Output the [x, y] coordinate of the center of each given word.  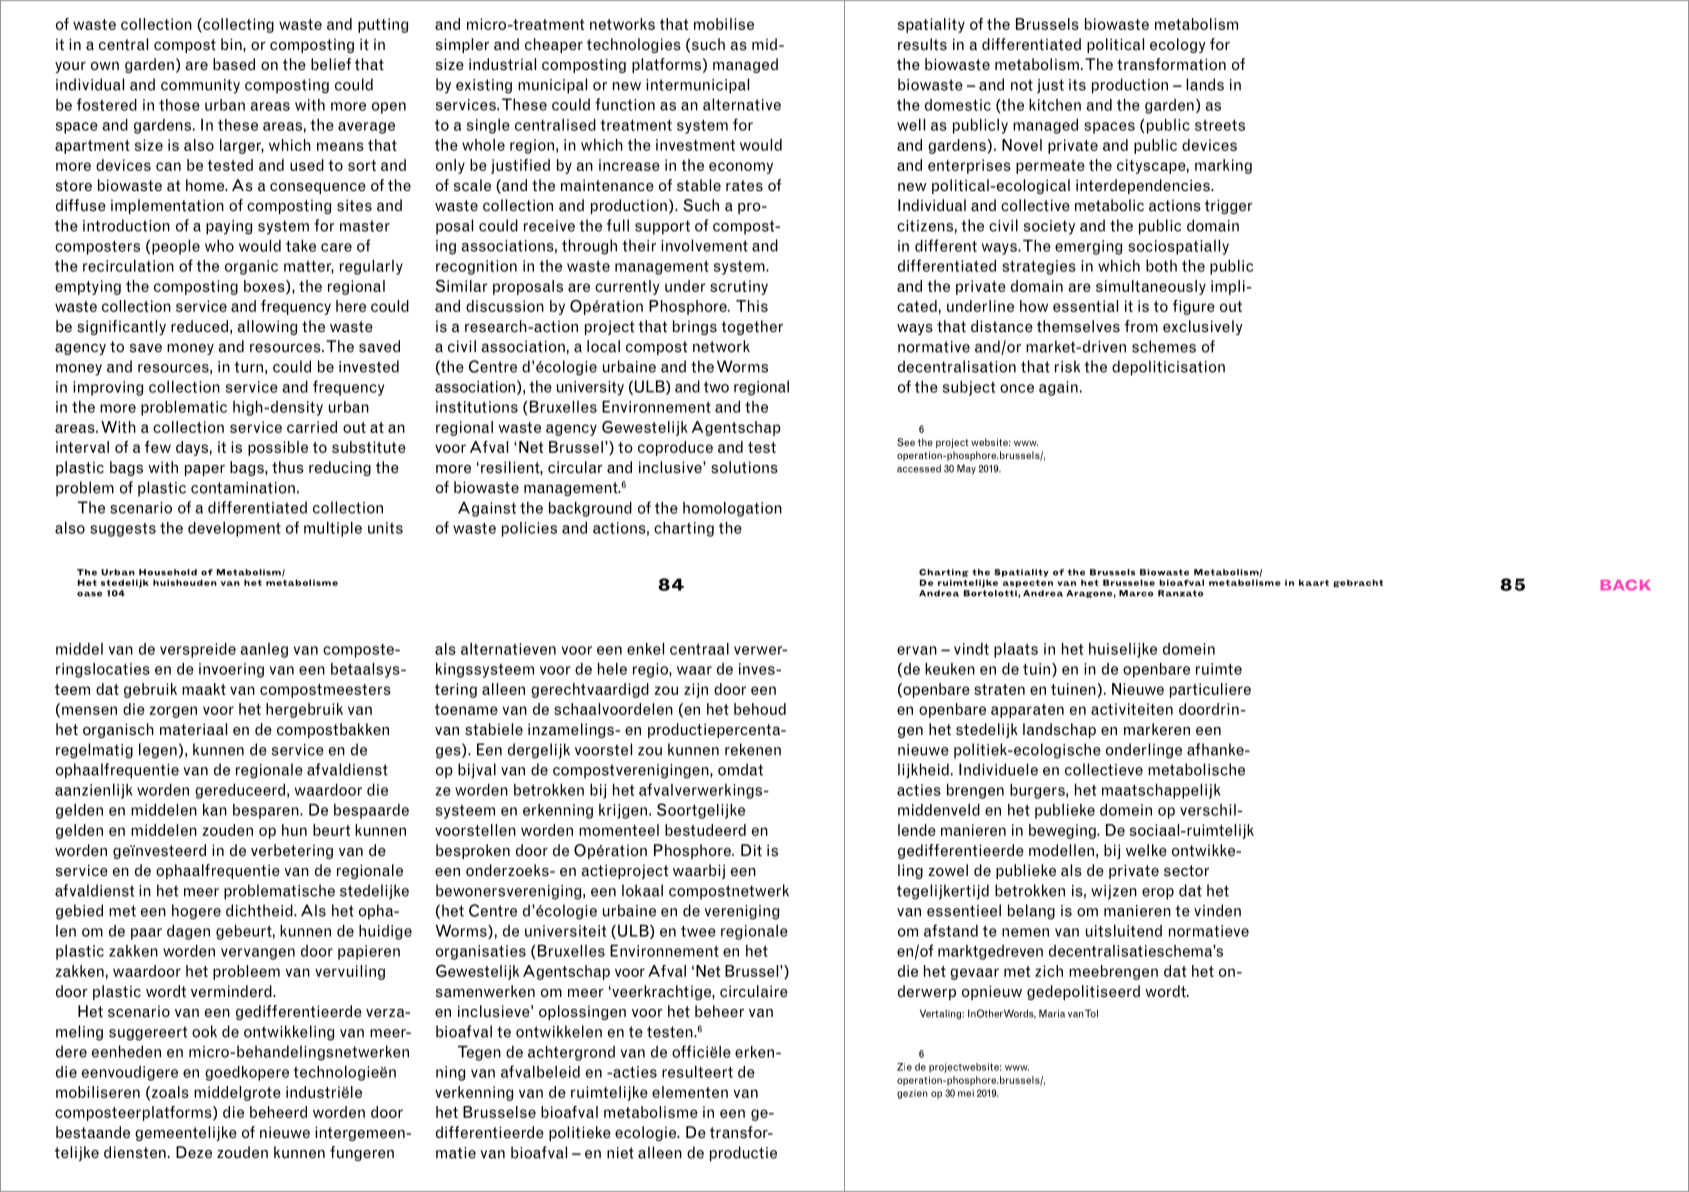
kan [215, 810]
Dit [751, 850]
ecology [1178, 45]
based [234, 64]
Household [168, 572]
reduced [199, 326]
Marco [1136, 593]
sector [1186, 871]
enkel [645, 649]
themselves [1078, 326]
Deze [194, 1152]
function [625, 104]
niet [620, 1153]
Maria [1052, 1013]
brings [695, 327]
